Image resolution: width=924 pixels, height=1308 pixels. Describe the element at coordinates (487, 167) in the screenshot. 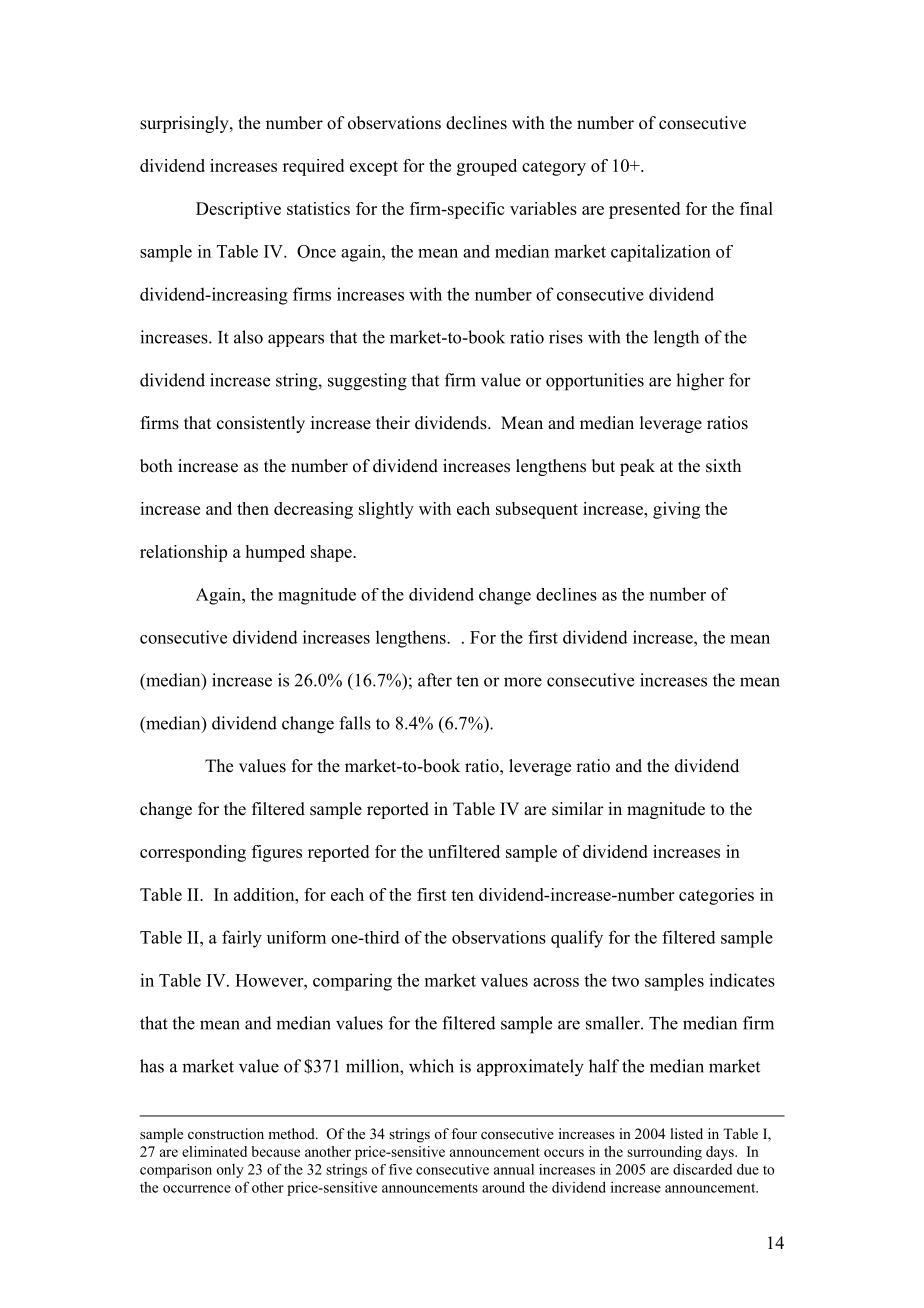

I see `grouped` at that location.
